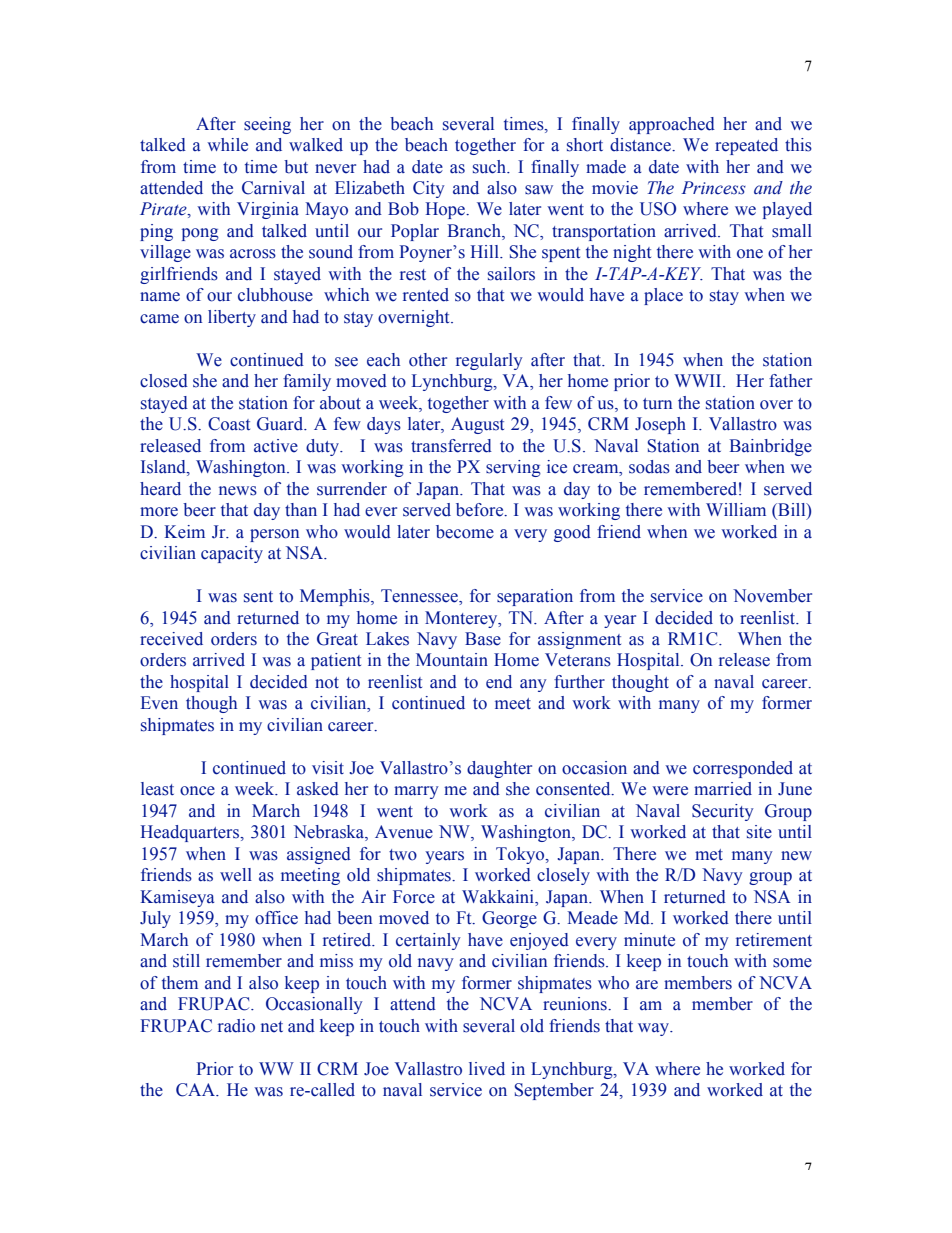 This screenshot has width=952, height=1233. I want to click on Tokyo, so click(521, 855).
